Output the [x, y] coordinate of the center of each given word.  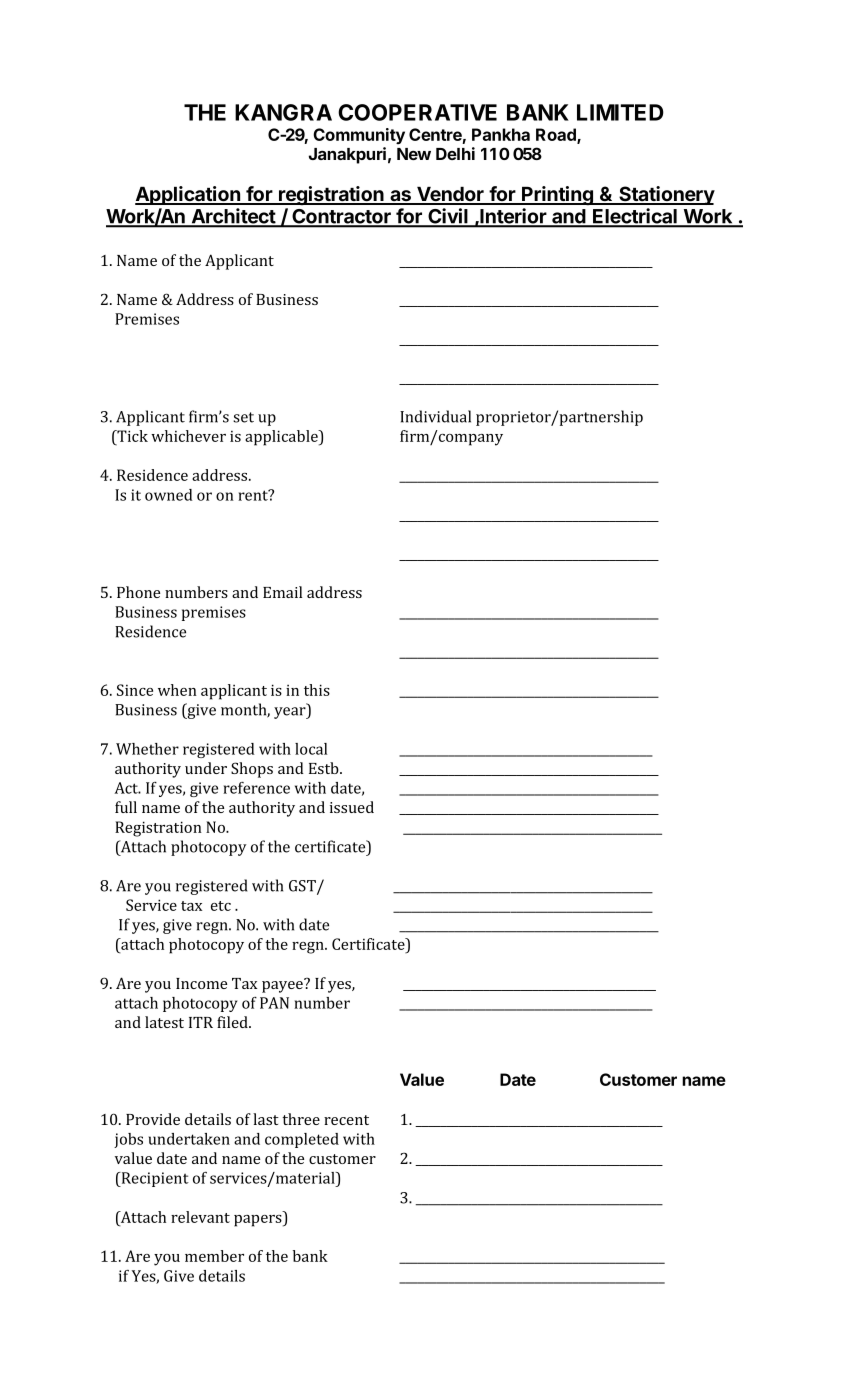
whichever [188, 436]
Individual [435, 416]
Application [188, 195]
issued [352, 807]
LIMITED [620, 112]
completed [302, 1140]
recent [346, 1120]
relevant [200, 1217]
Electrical [635, 217]
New [414, 154]
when [177, 690]
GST [303, 887]
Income [201, 983]
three [301, 1119]
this [317, 690]
